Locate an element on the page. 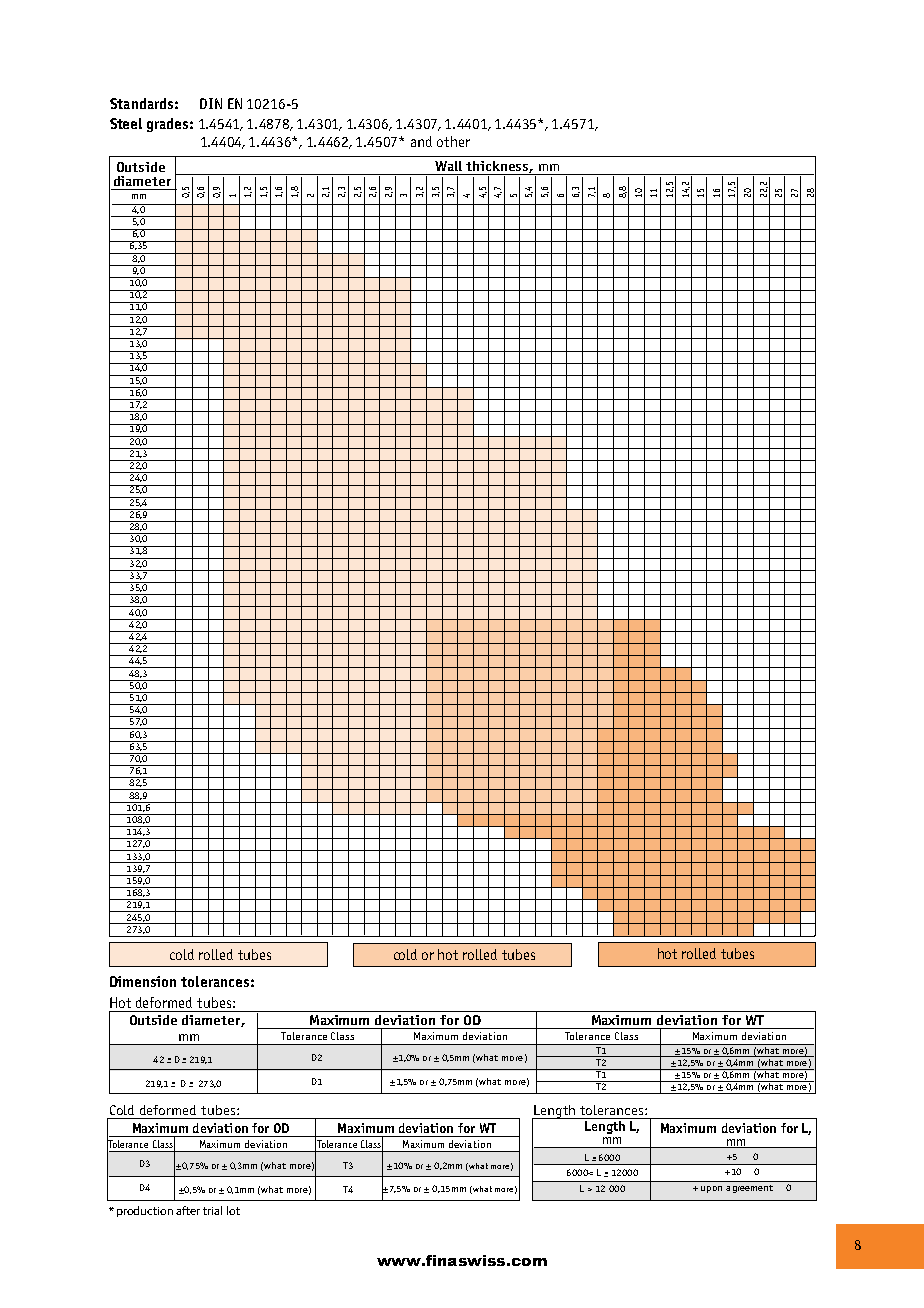 Image resolution: width=924 pixels, height=1308 pixels. Dimension is located at coordinates (143, 981).
